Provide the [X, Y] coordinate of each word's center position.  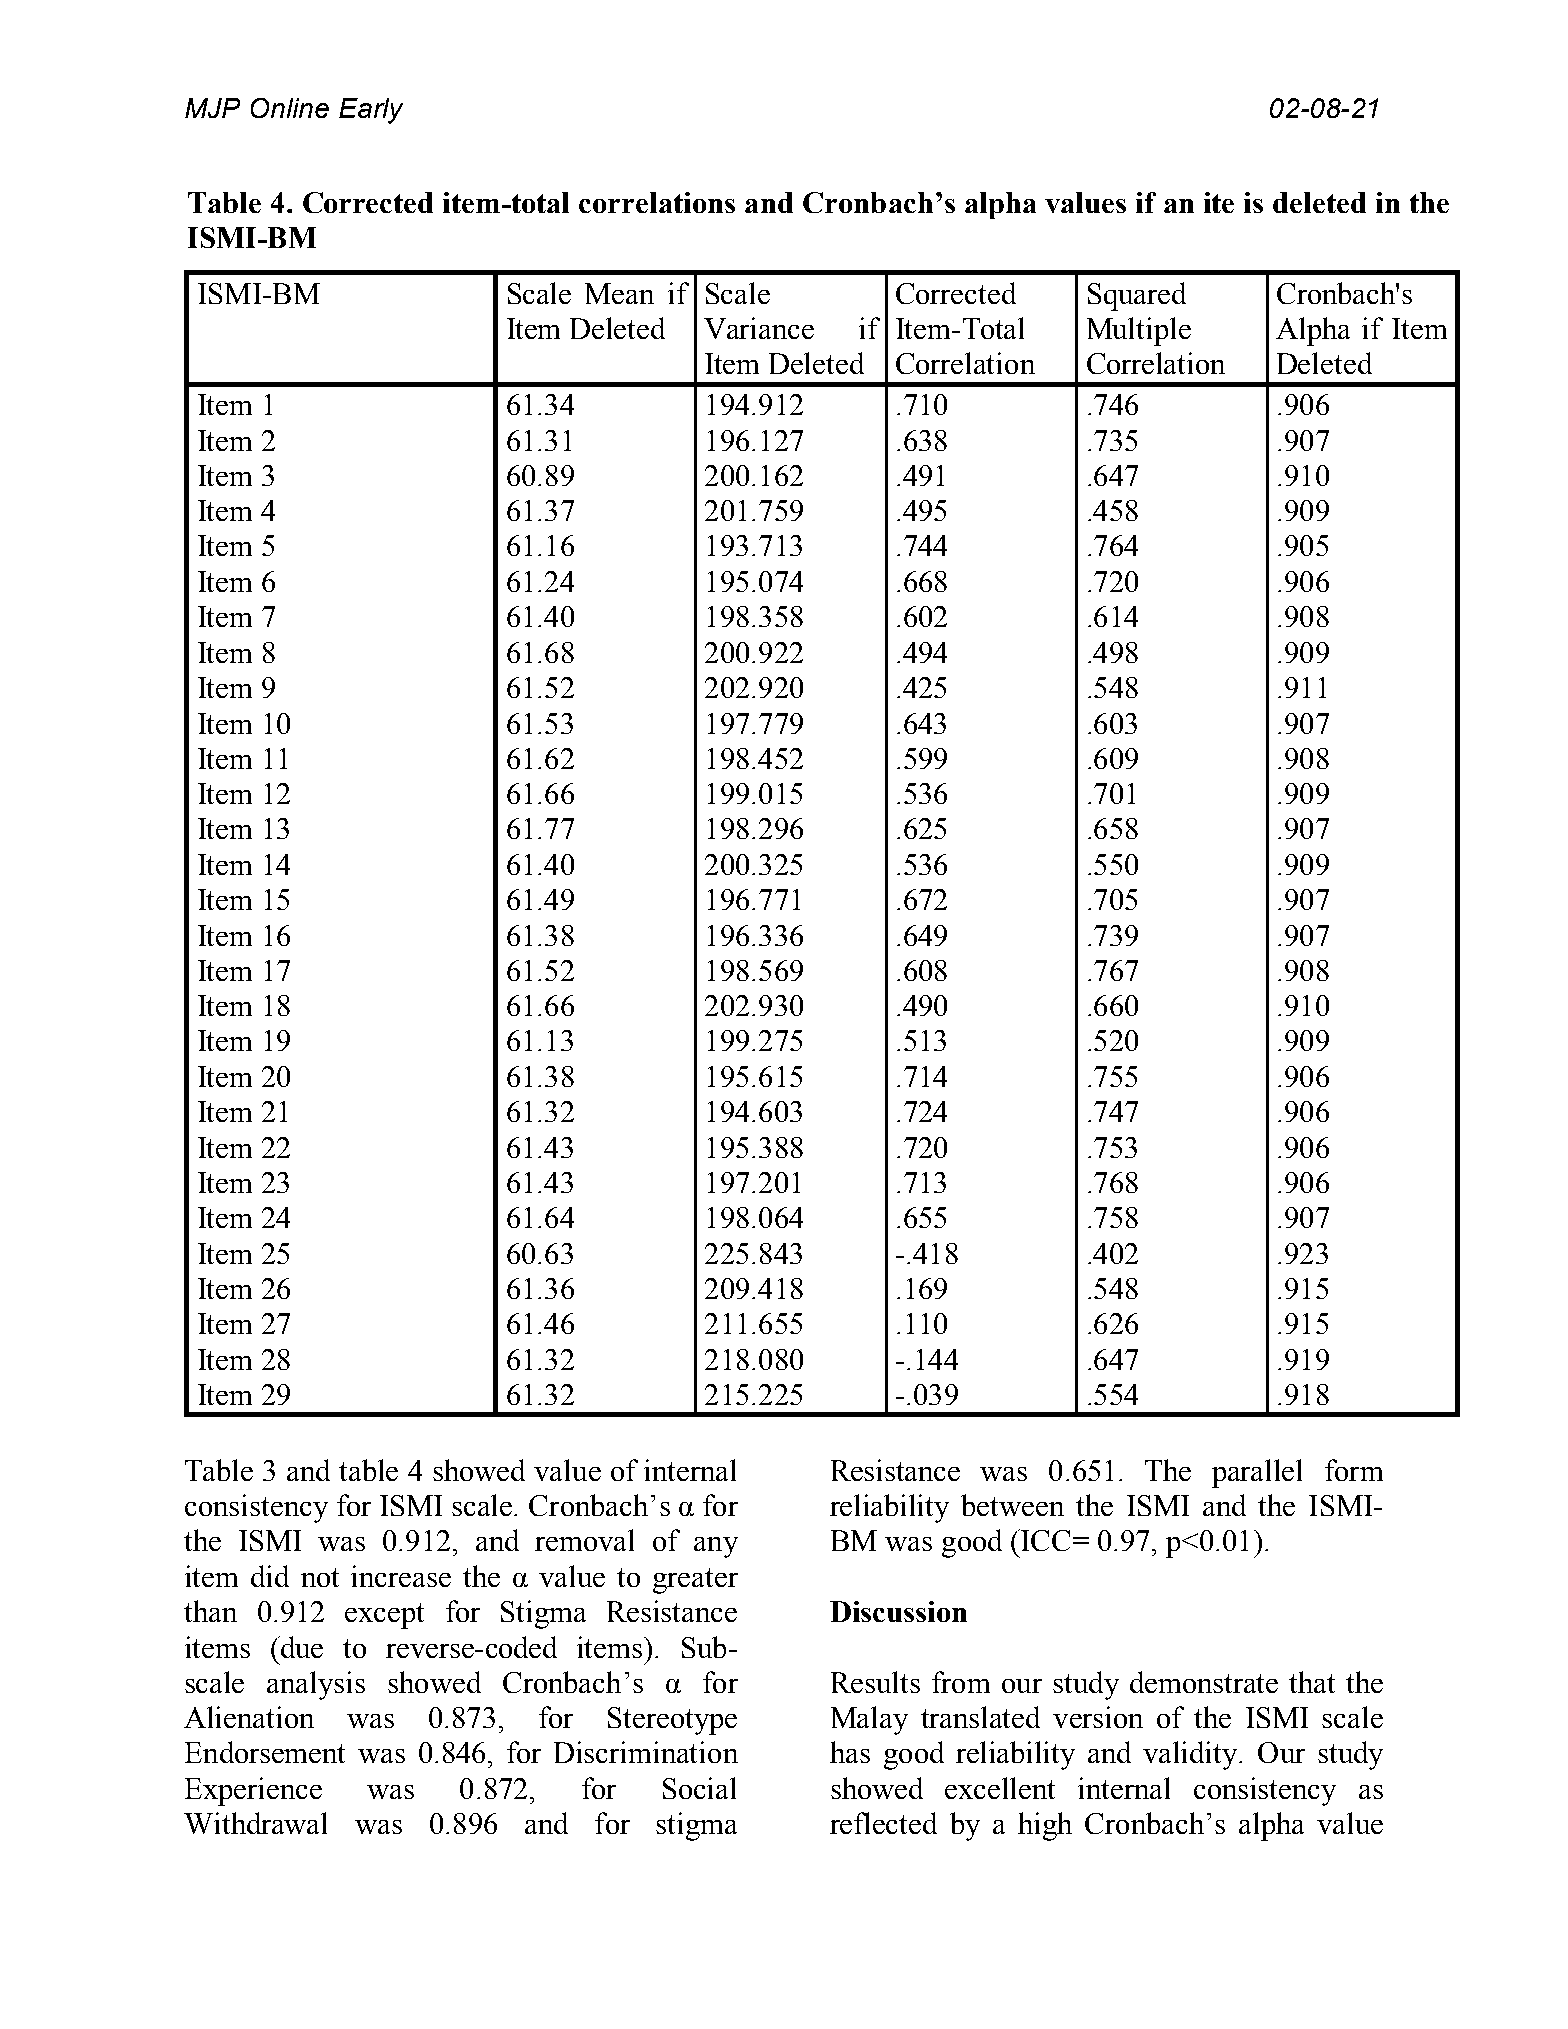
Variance [759, 328]
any [716, 1547]
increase [401, 1576]
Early [371, 111]
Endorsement [265, 1752]
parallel [1257, 1473]
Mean [619, 293]
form [1354, 1470]
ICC [1044, 1540]
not [320, 1577]
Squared [1137, 296]
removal [584, 1540]
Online [290, 108]
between [1012, 1505]
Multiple [1139, 331]
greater [695, 1581]
